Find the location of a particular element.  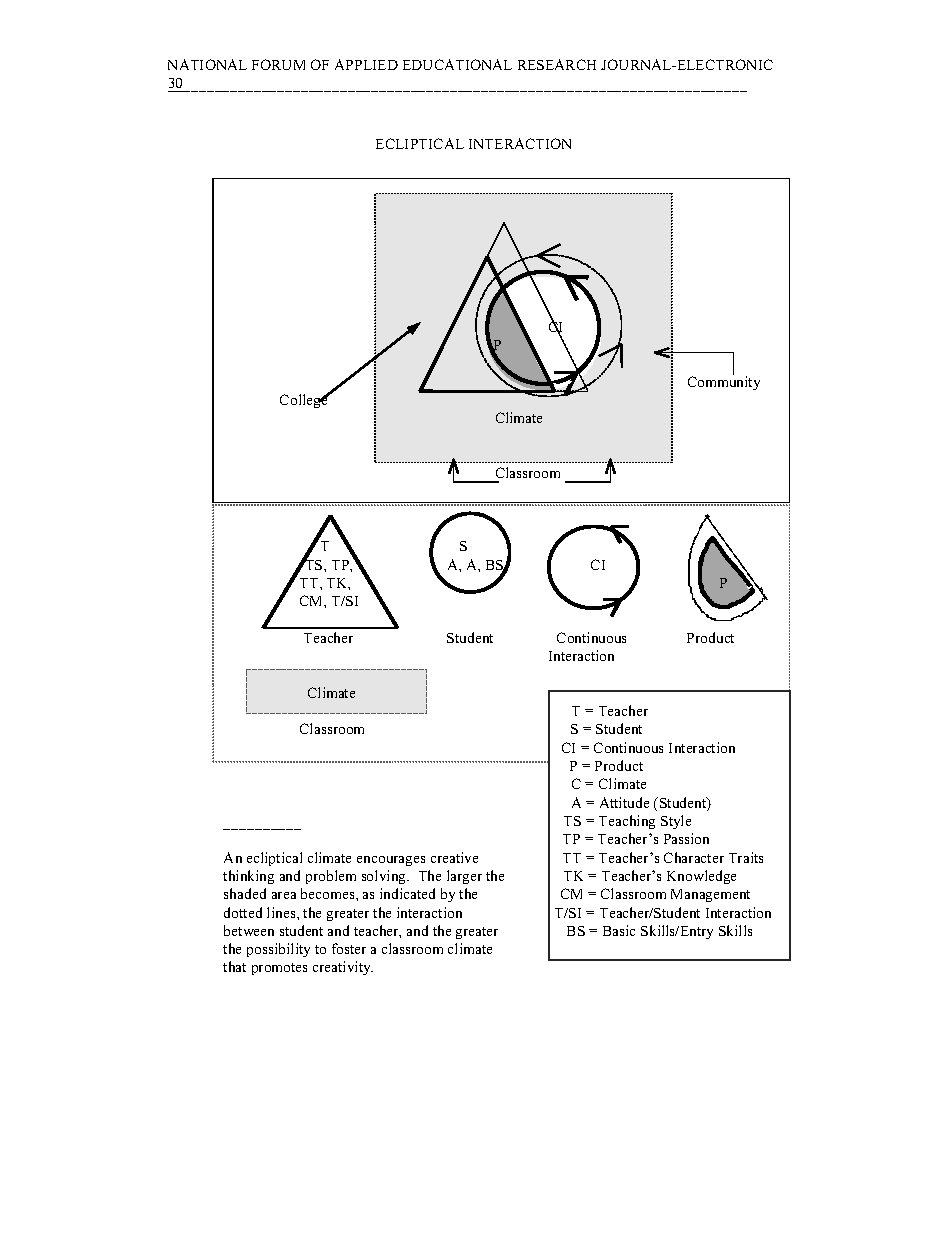

Teaching is located at coordinates (627, 822).
